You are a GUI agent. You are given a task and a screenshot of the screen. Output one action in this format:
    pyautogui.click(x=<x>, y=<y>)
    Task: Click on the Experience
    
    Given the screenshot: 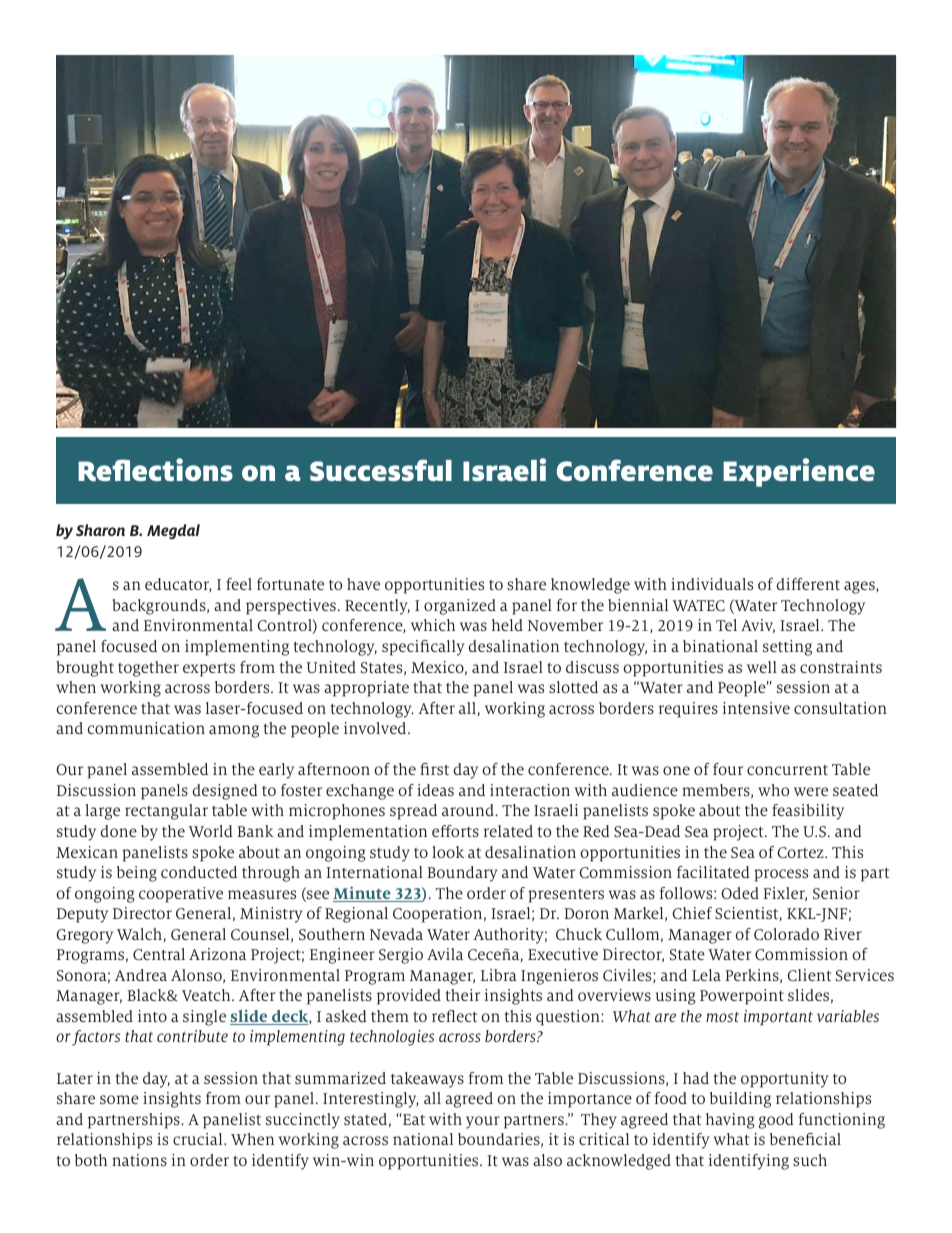 What is the action you would take?
    pyautogui.click(x=799, y=472)
